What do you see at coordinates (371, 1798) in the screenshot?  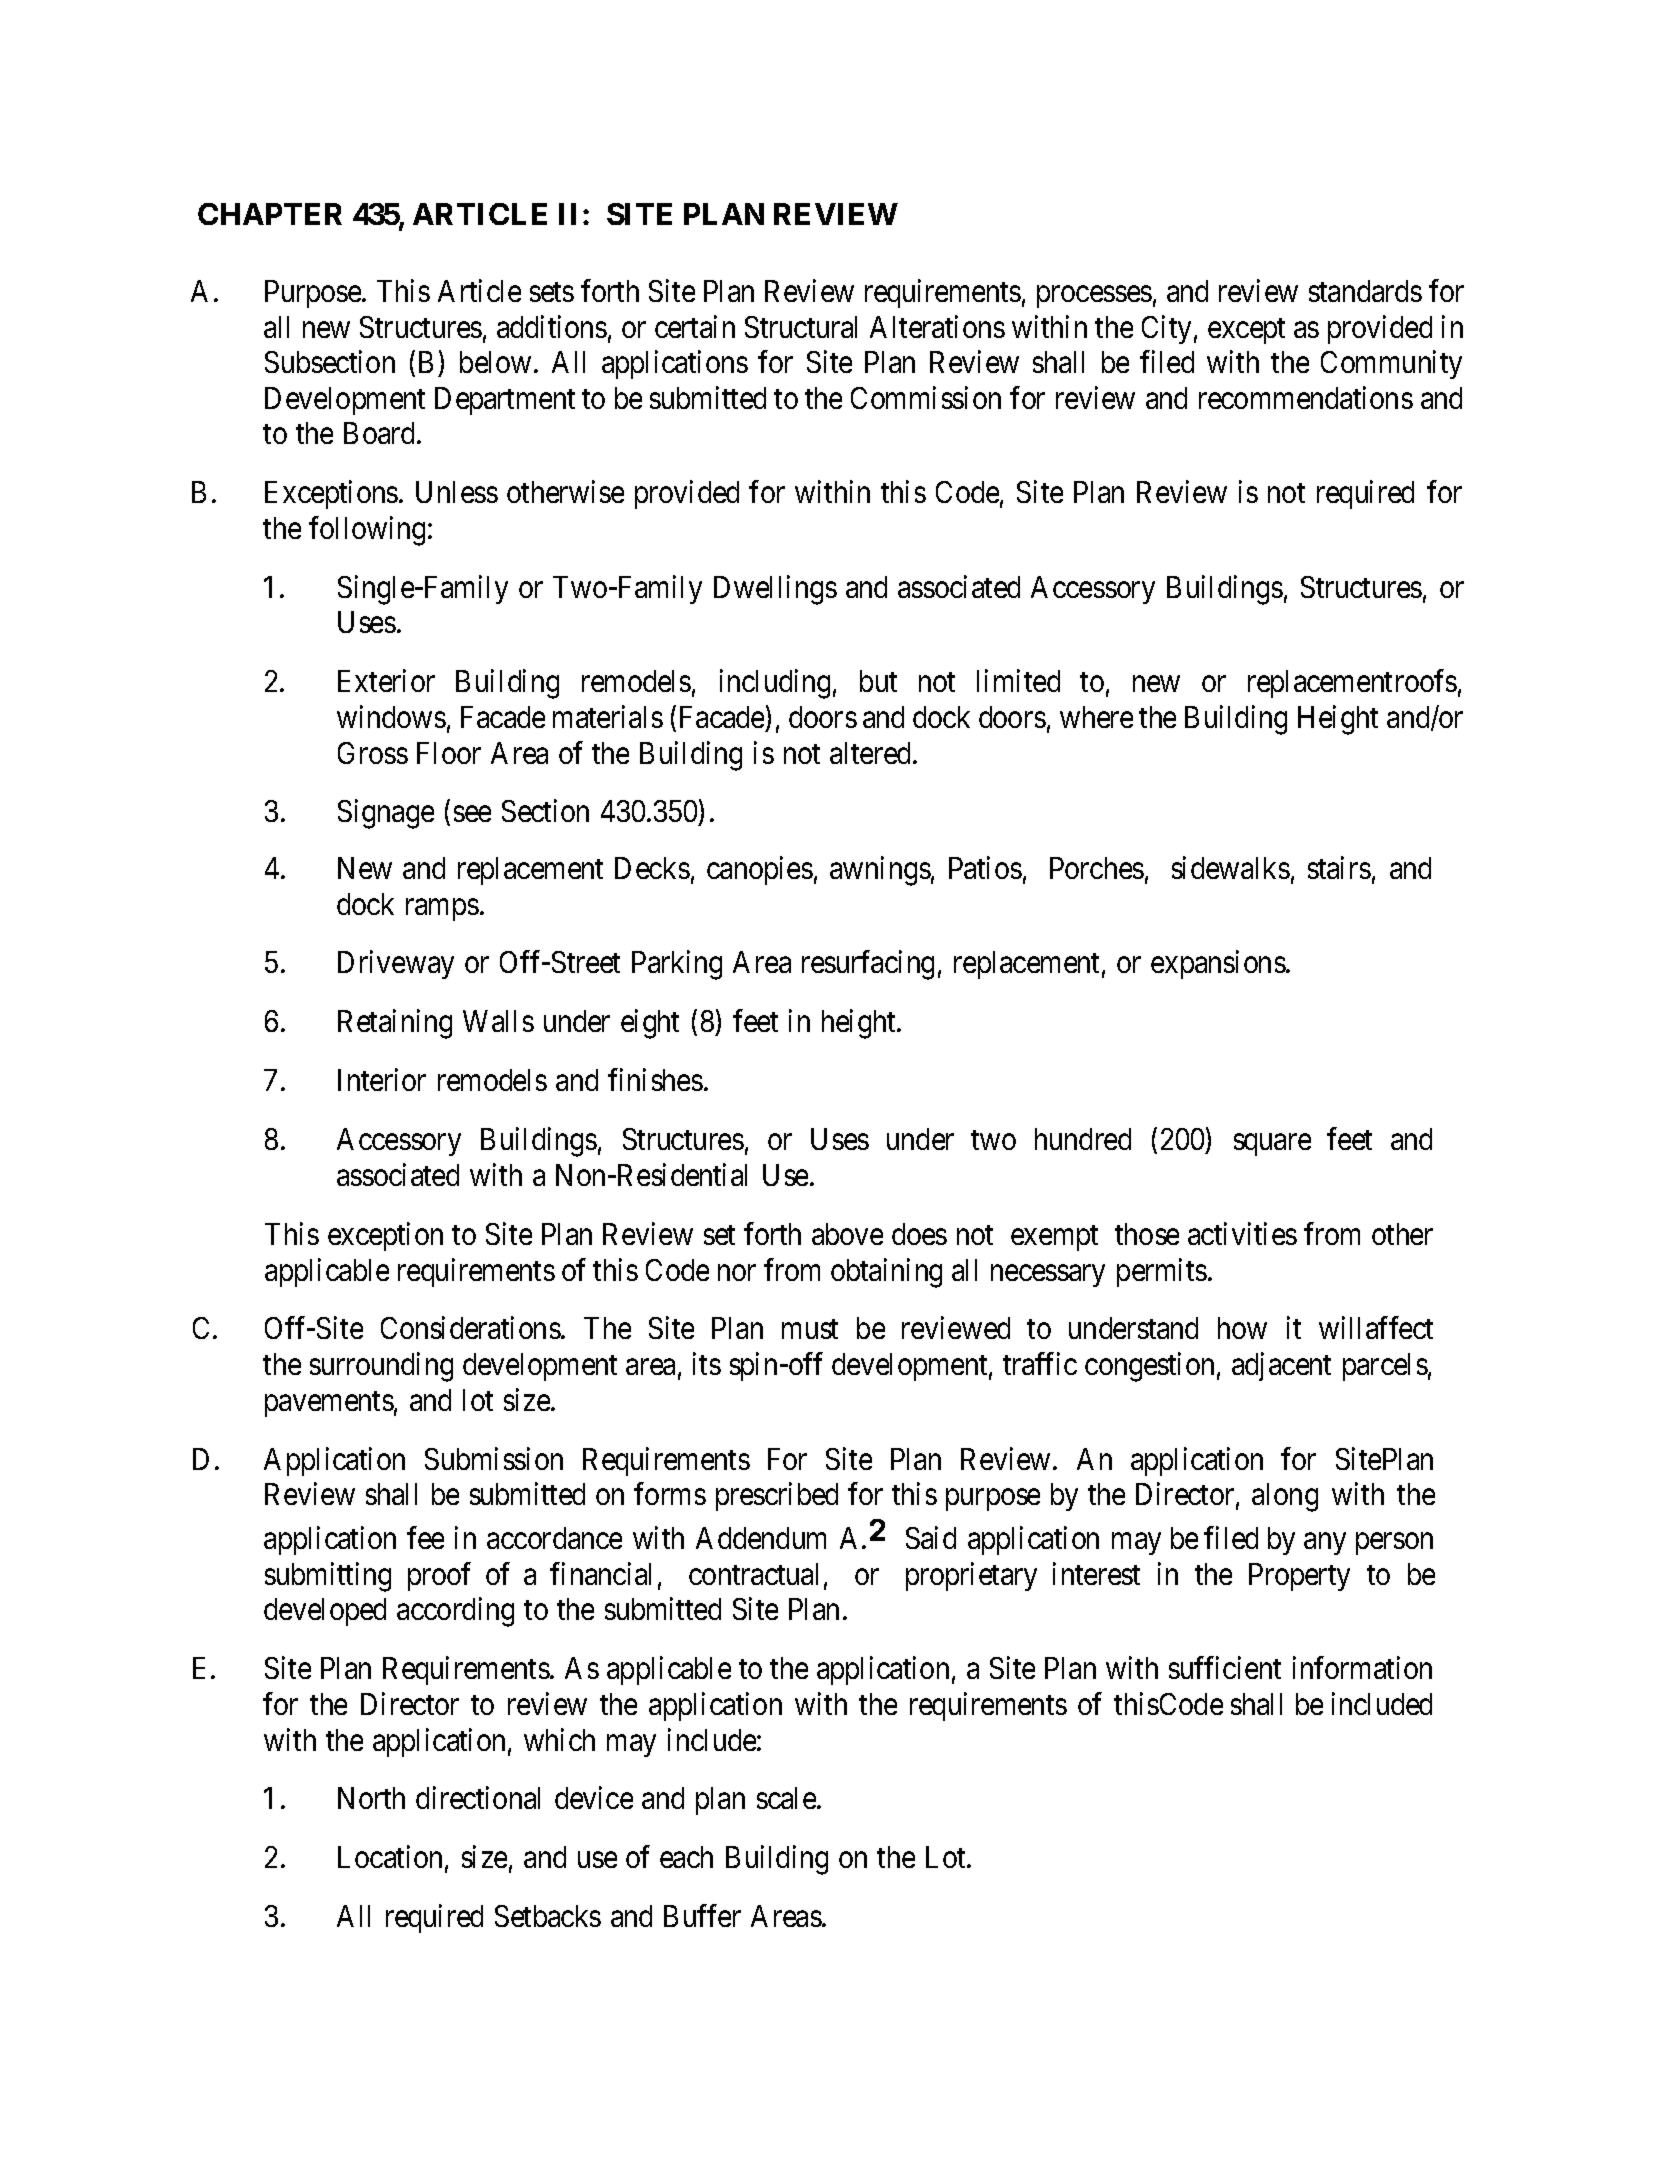 I see `North` at bounding box center [371, 1798].
